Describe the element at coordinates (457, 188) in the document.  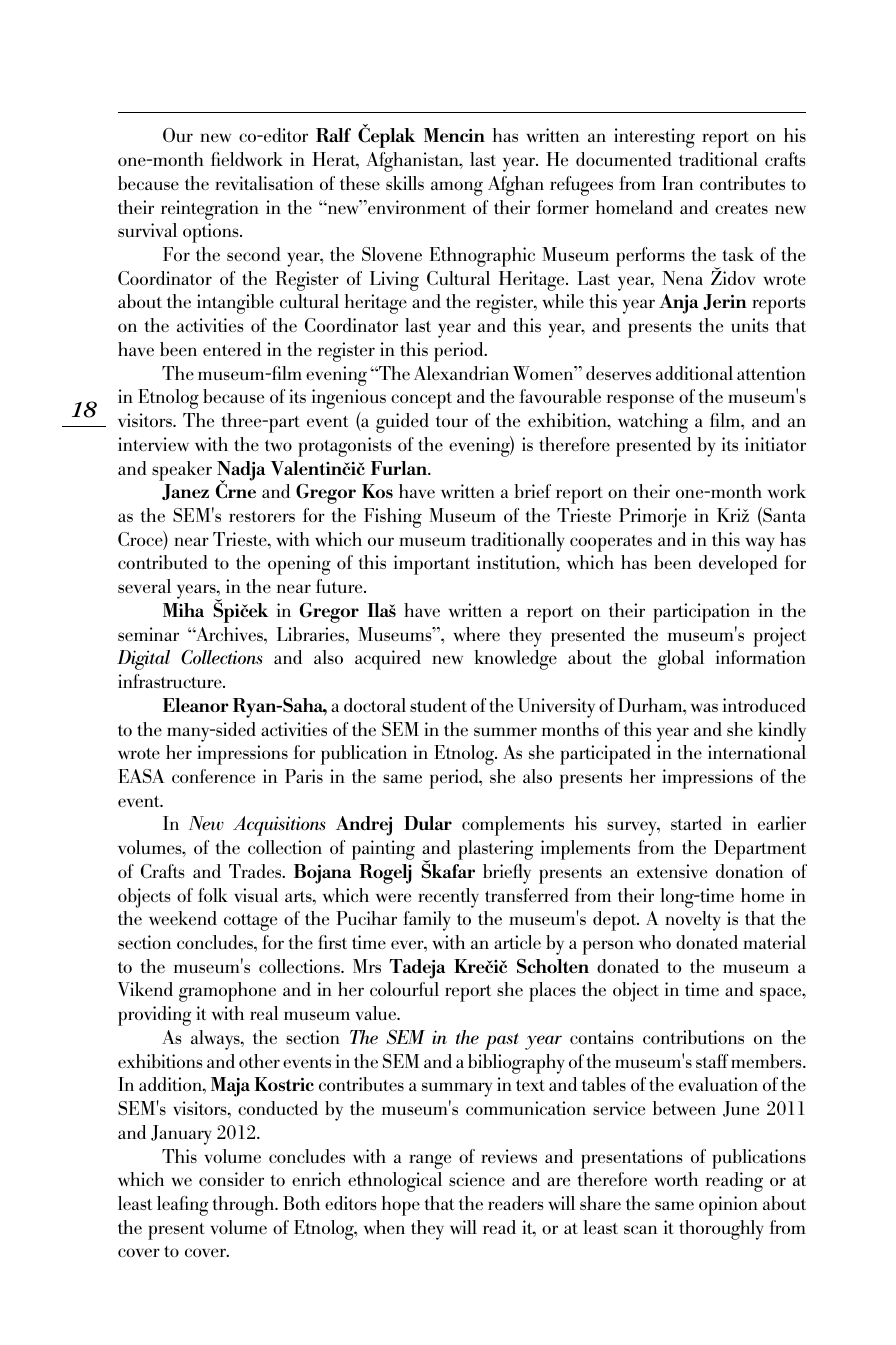
I see `among` at that location.
